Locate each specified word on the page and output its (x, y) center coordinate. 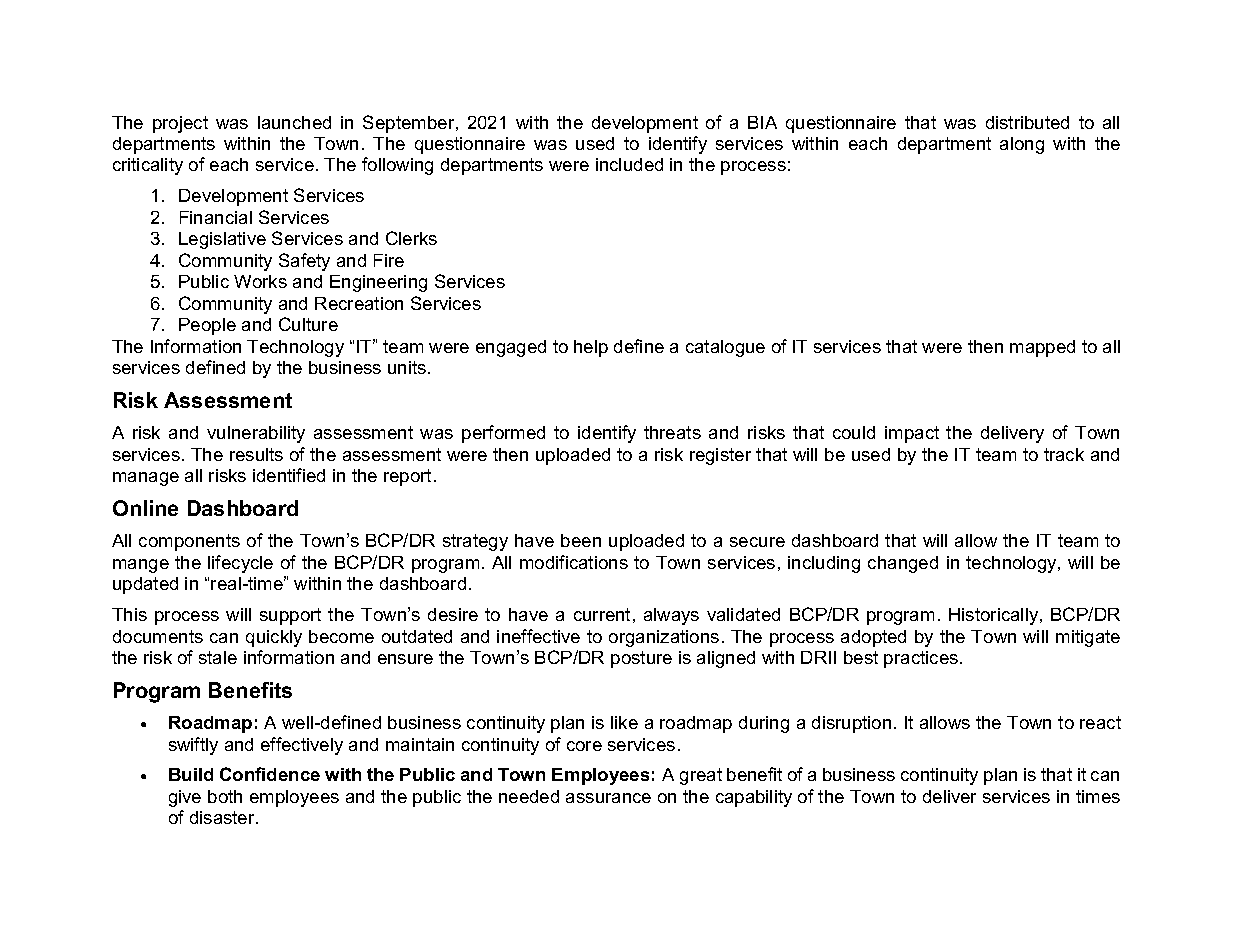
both (225, 796)
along (1022, 145)
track (1064, 454)
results (256, 454)
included (629, 164)
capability (754, 798)
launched (294, 122)
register (720, 456)
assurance (608, 798)
